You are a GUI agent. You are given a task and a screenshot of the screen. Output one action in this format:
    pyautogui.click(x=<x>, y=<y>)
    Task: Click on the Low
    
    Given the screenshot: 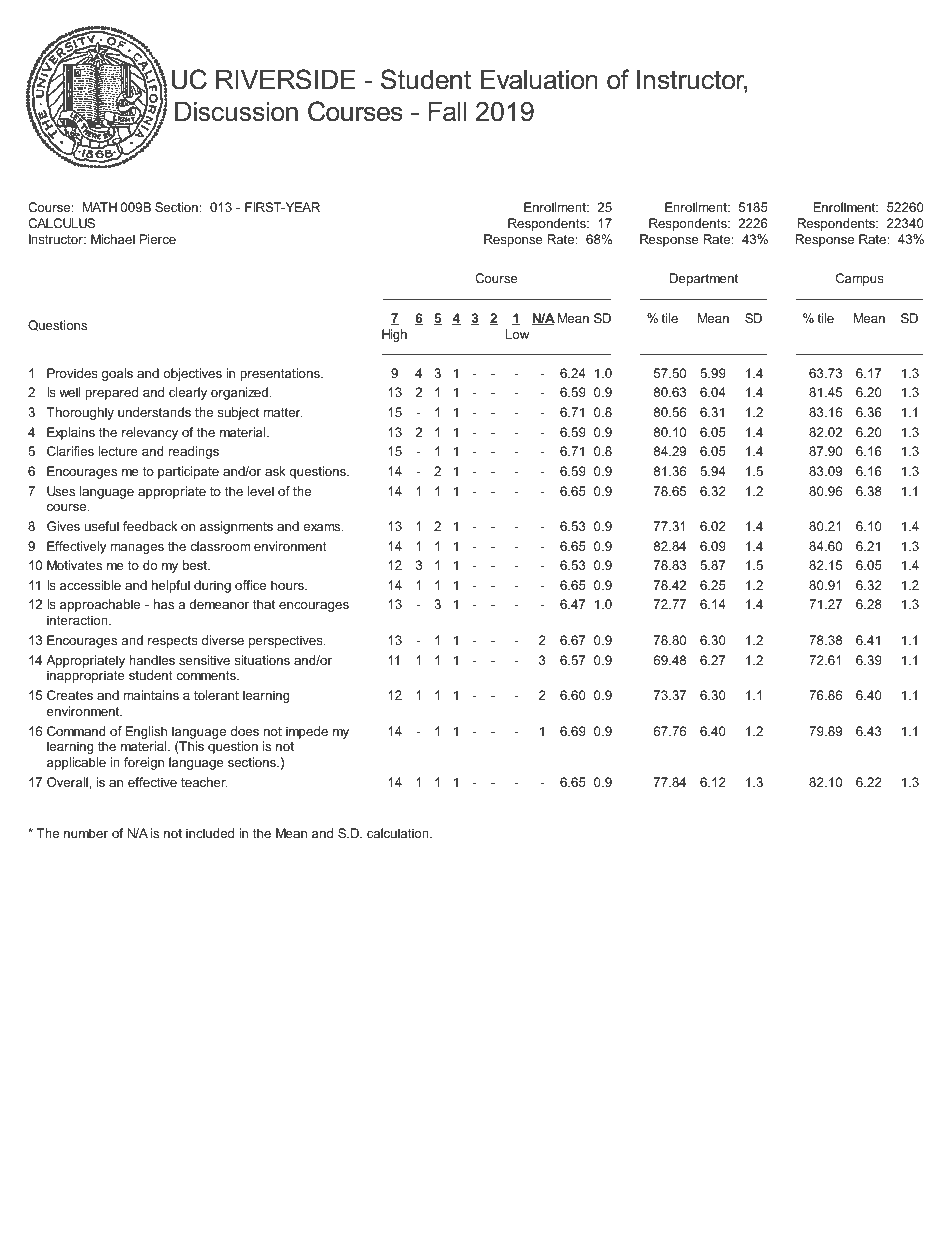 What is the action you would take?
    pyautogui.click(x=517, y=334)
